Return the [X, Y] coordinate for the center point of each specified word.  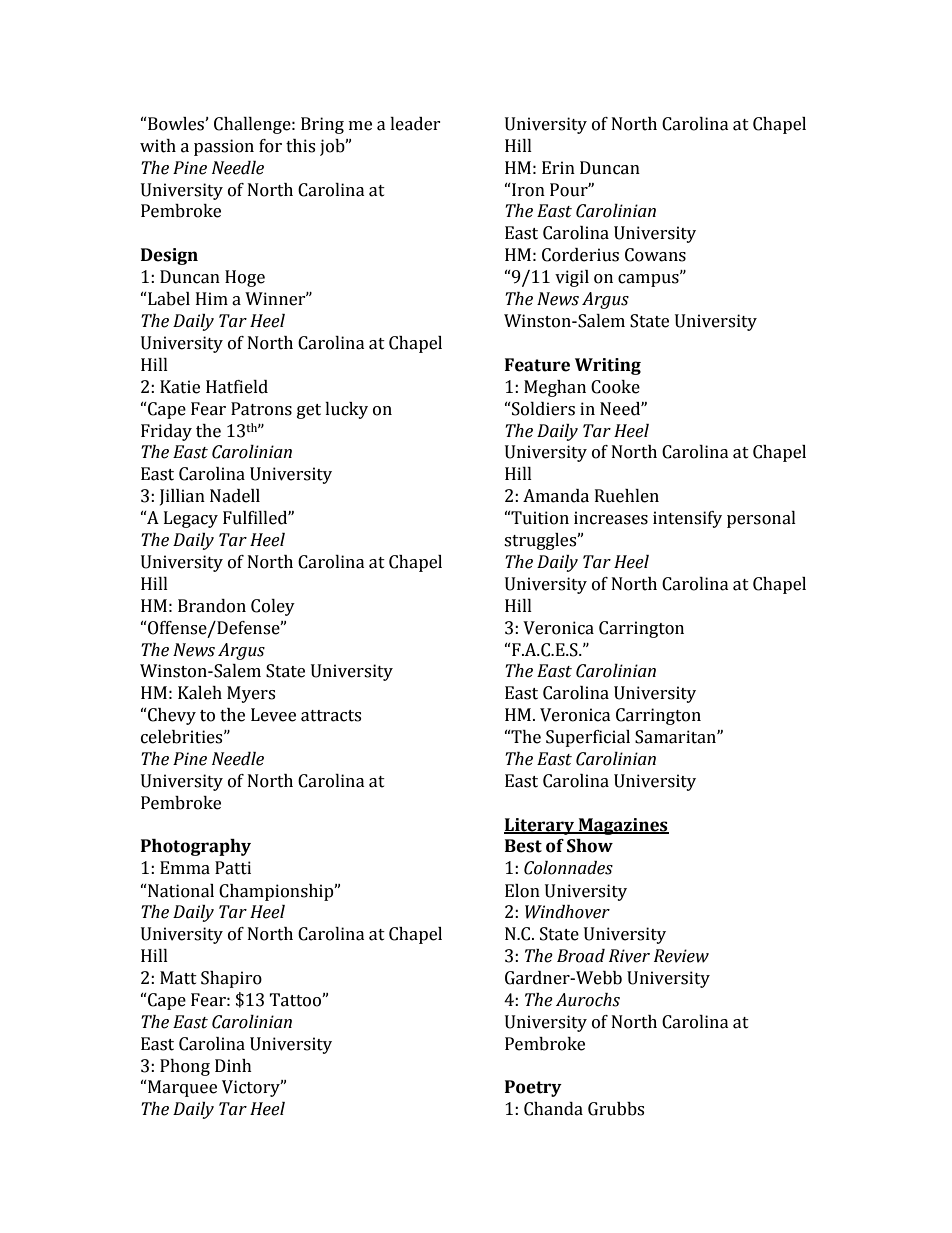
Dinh [233, 1065]
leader [415, 124]
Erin [558, 167]
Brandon [212, 606]
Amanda [556, 496]
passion [224, 147]
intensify [687, 519]
